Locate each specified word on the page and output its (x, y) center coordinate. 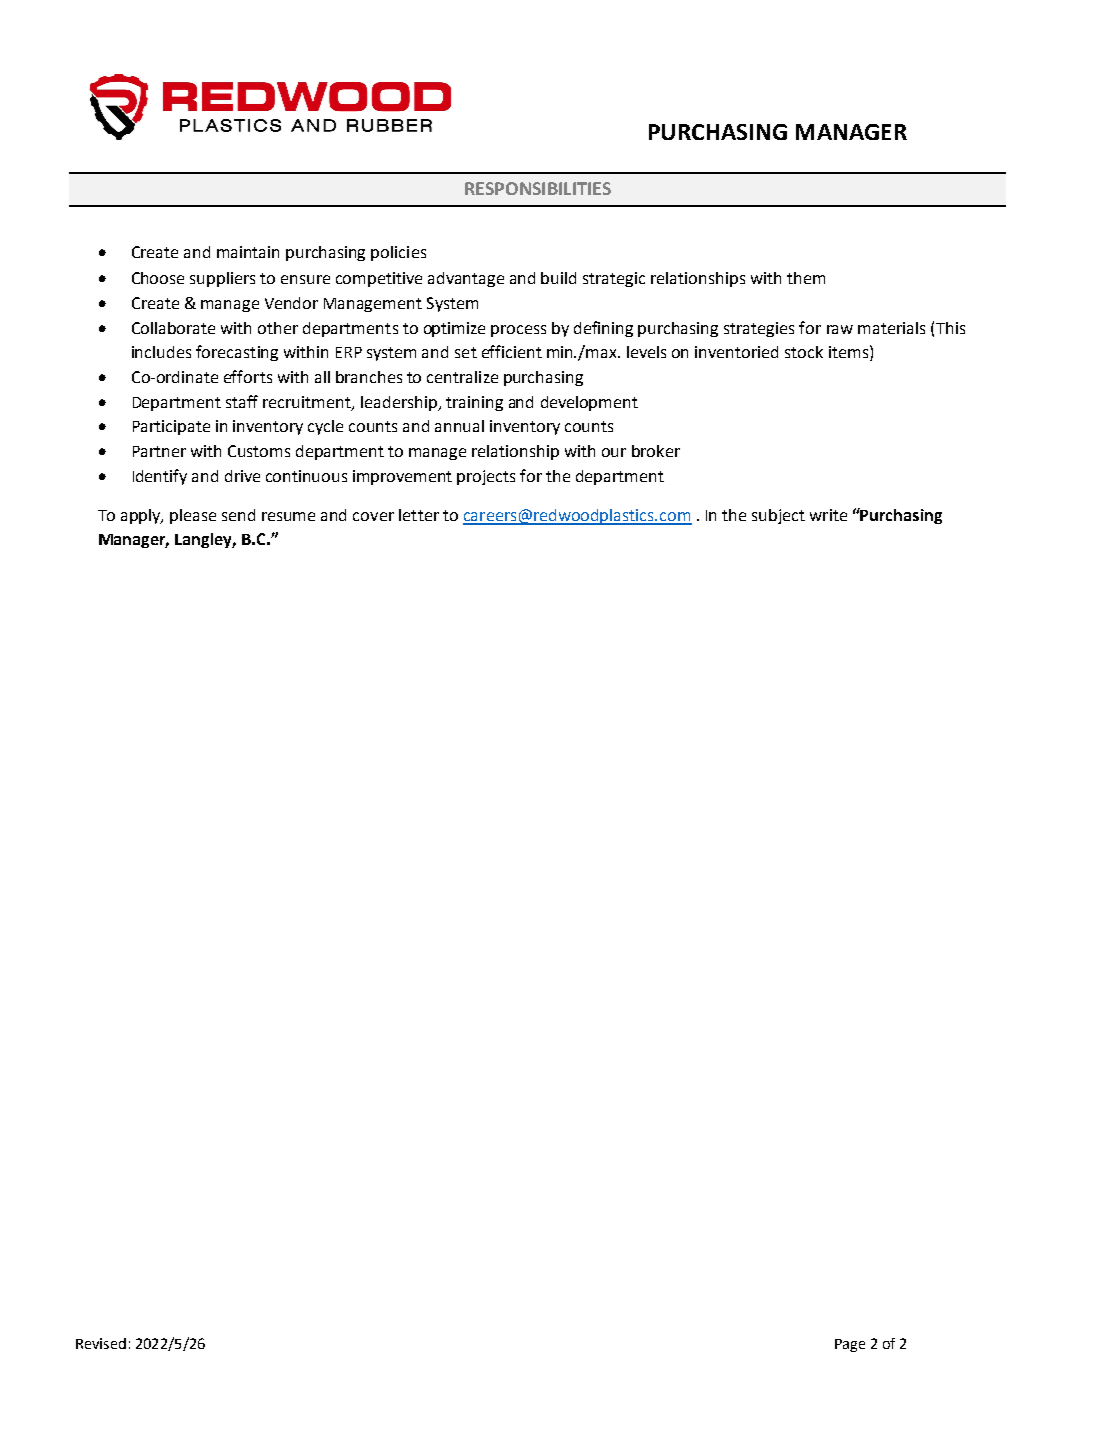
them (806, 278)
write (828, 515)
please (193, 516)
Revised (101, 1343)
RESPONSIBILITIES (538, 188)
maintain (248, 252)
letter (419, 515)
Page (850, 1345)
